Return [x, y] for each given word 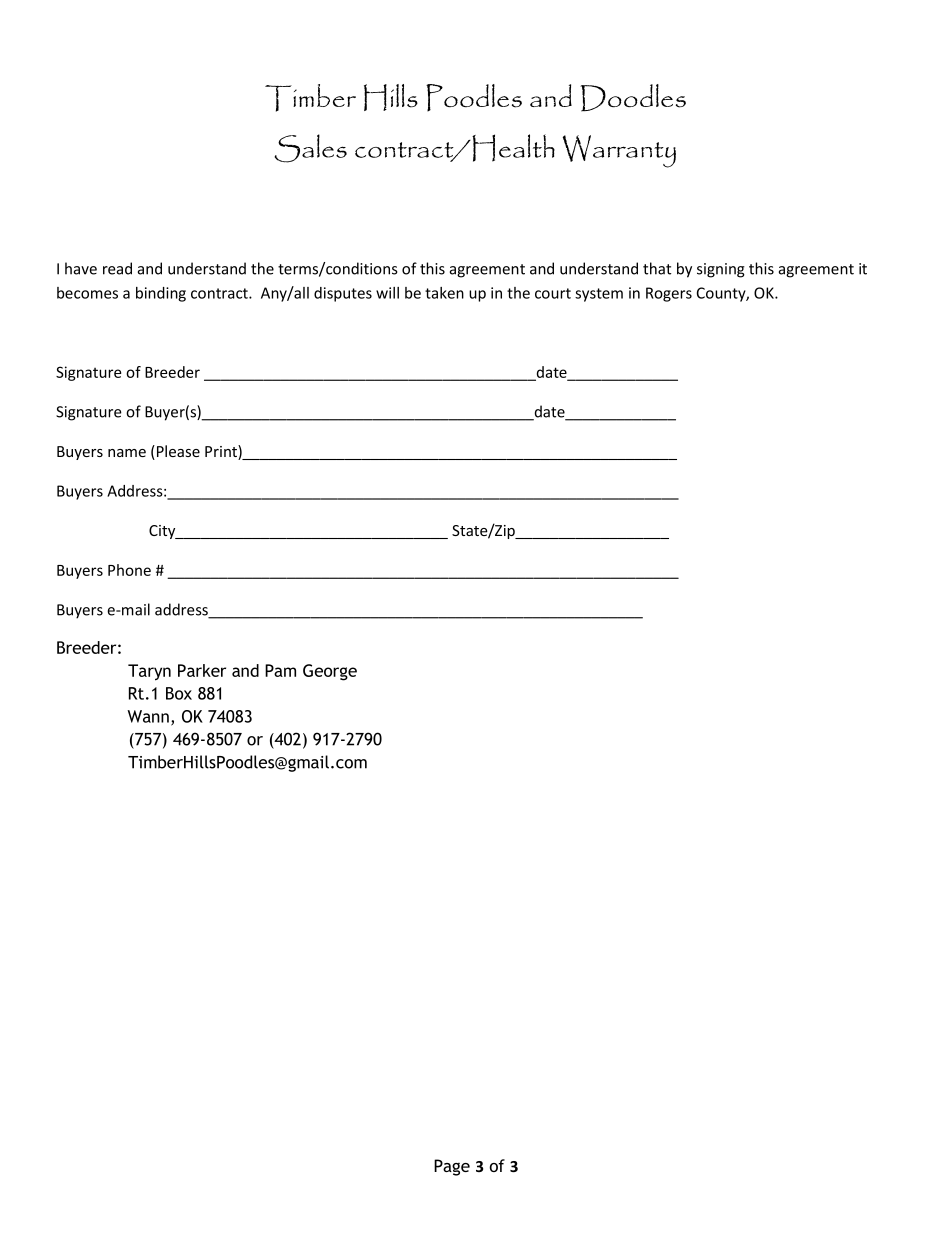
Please [177, 452]
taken [444, 293]
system [599, 295]
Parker [202, 670]
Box [179, 693]
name [127, 453]
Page [452, 1167]
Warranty [619, 151]
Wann [148, 716]
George [330, 672]
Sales [310, 148]
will [387, 293]
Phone [129, 570]
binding [161, 294]
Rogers [669, 294]
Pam [280, 670]
